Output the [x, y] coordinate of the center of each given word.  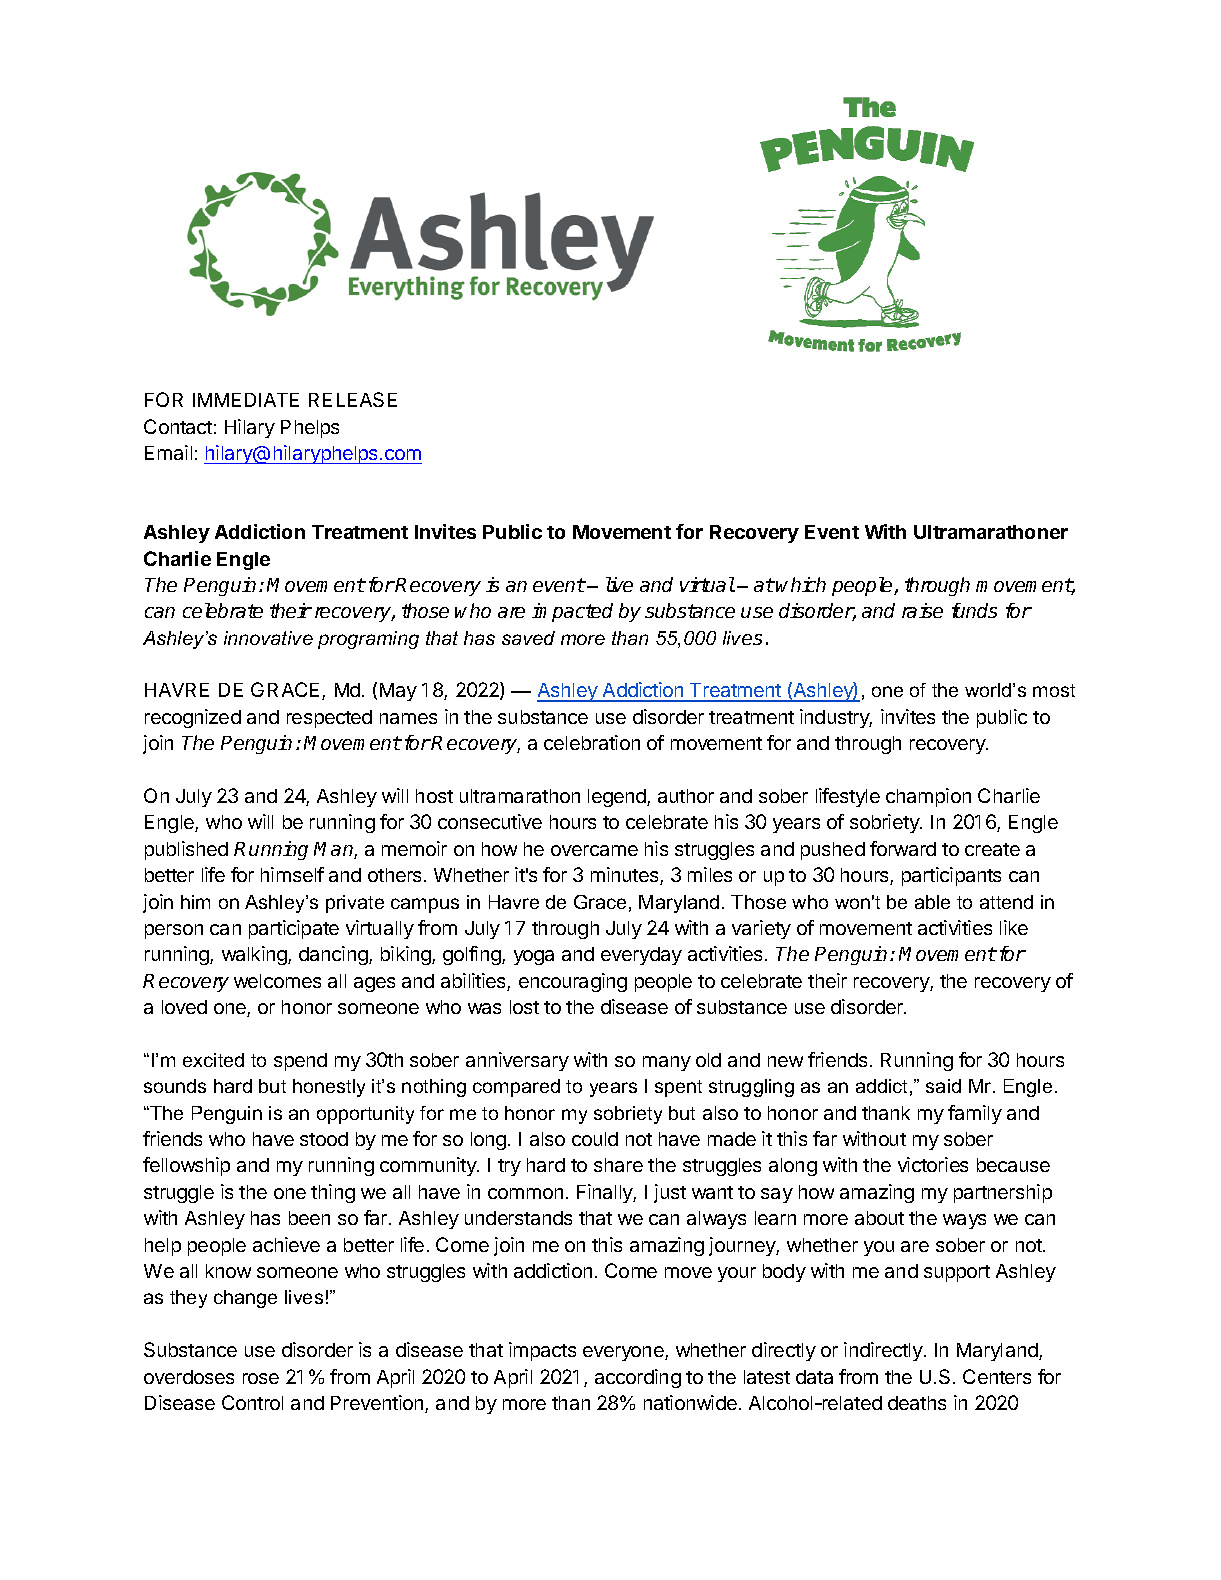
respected [329, 719]
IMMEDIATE [246, 400]
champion [928, 797]
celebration [592, 742]
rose [261, 1378]
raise [922, 610]
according [638, 1378]
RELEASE [353, 399]
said [943, 1086]
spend [300, 1062]
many [667, 1063]
